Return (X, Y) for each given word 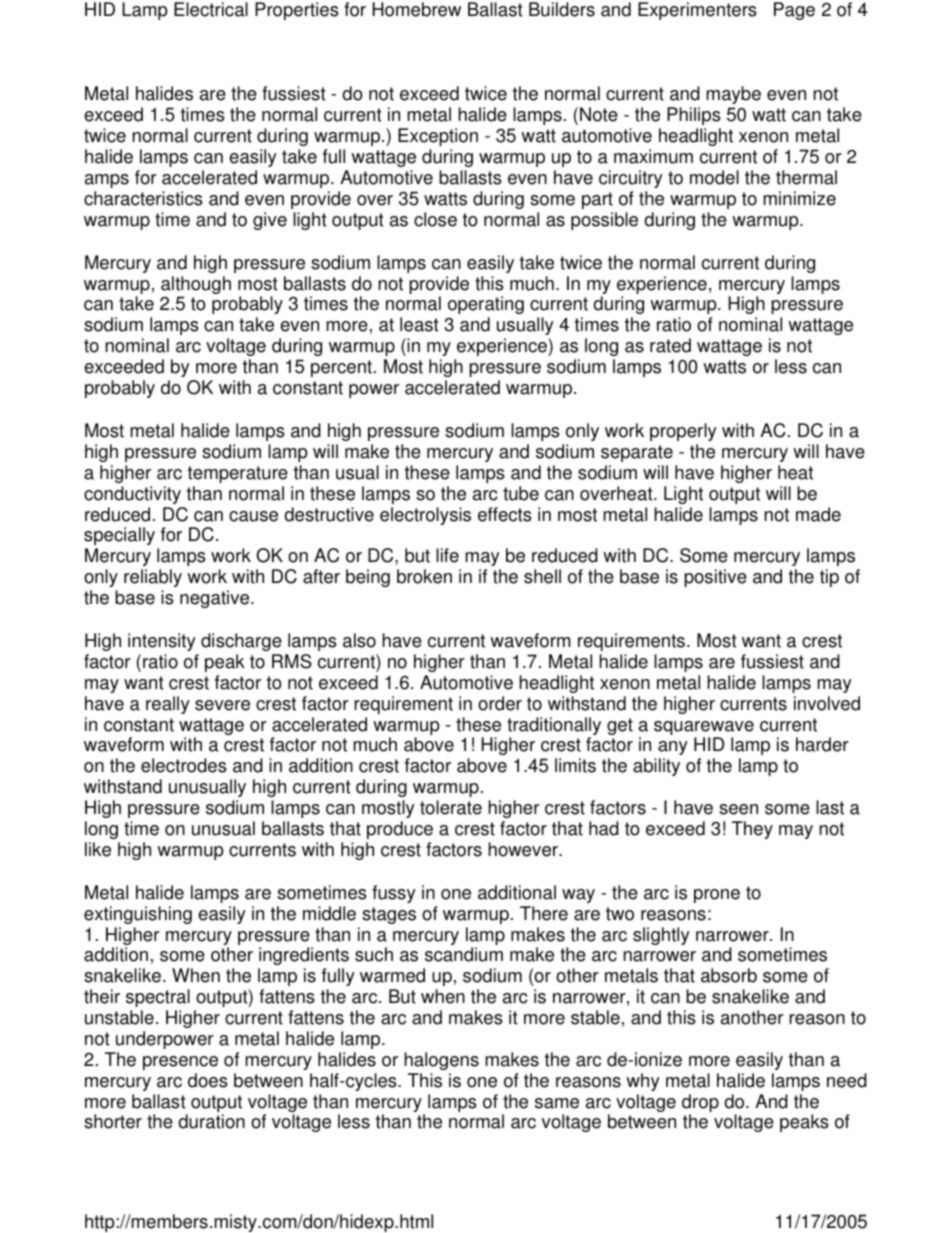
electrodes (184, 765)
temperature (238, 474)
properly (683, 432)
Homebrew (416, 9)
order (500, 703)
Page (794, 11)
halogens (441, 1061)
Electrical (211, 9)
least (419, 324)
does (208, 1080)
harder (822, 744)
